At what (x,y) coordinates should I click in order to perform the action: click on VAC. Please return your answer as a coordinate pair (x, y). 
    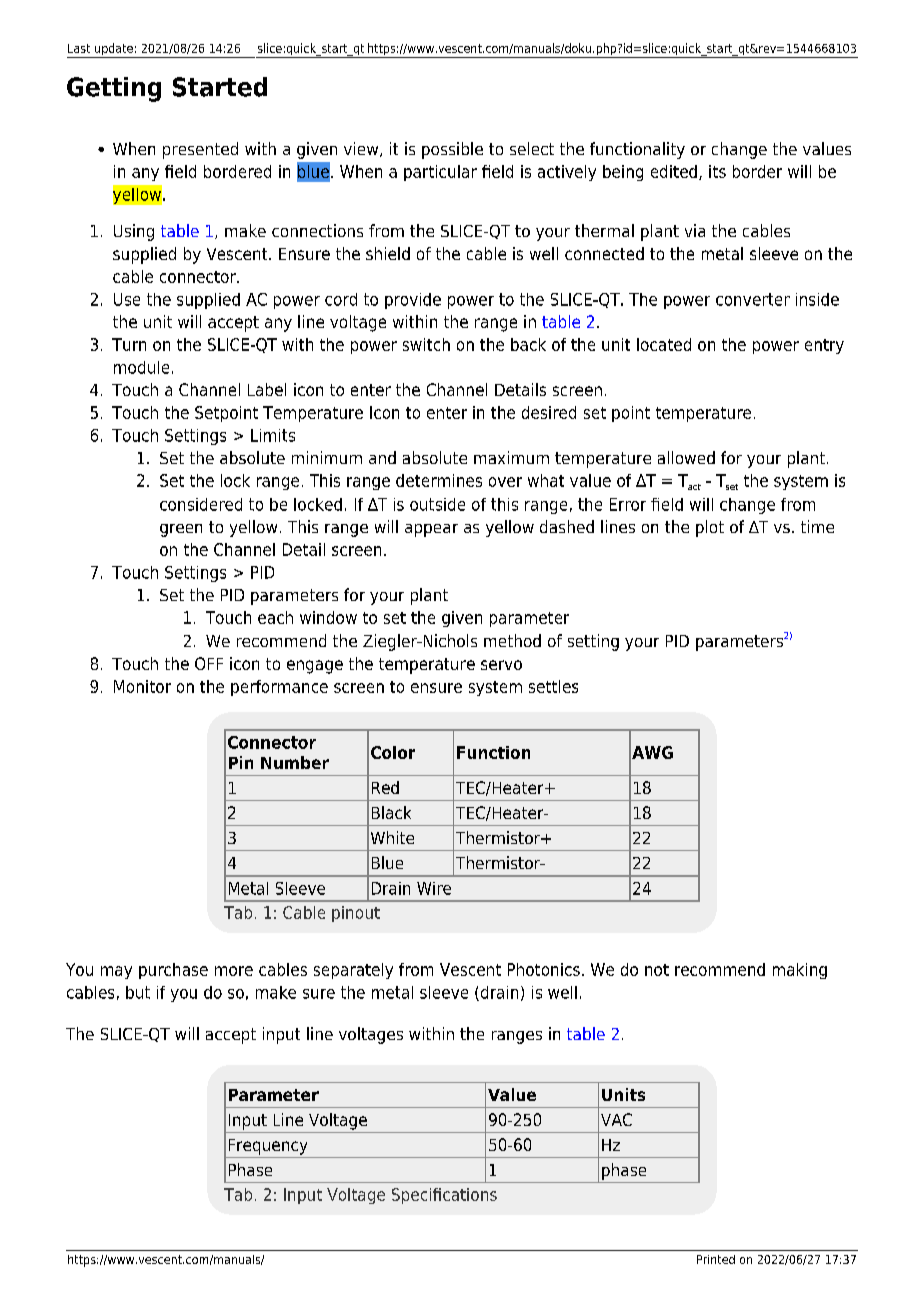
    Looking at the image, I should click on (616, 1119).
